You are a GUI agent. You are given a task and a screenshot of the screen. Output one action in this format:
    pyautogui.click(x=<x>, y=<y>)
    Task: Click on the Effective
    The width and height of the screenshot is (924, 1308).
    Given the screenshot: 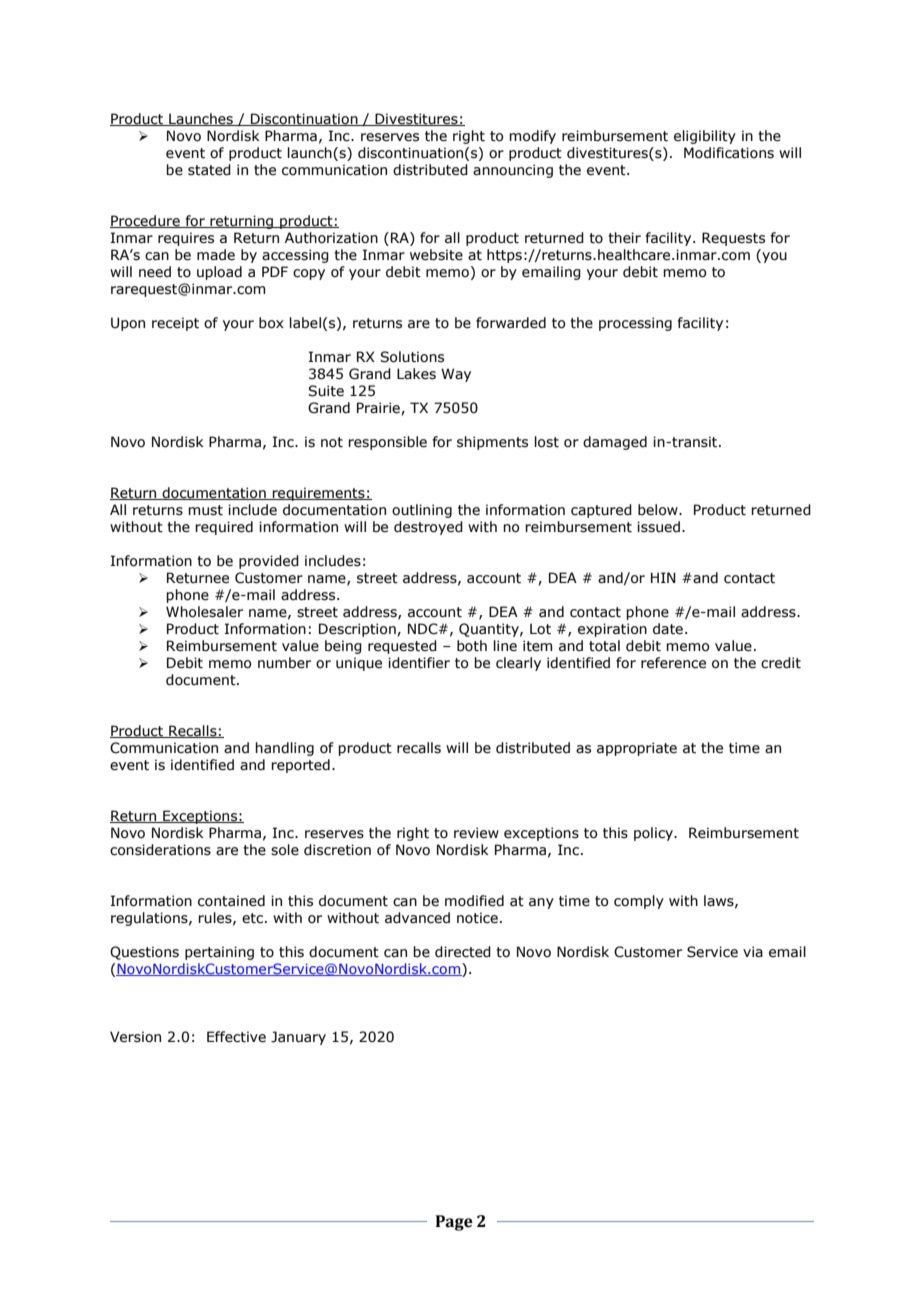 What is the action you would take?
    pyautogui.click(x=236, y=1037)
